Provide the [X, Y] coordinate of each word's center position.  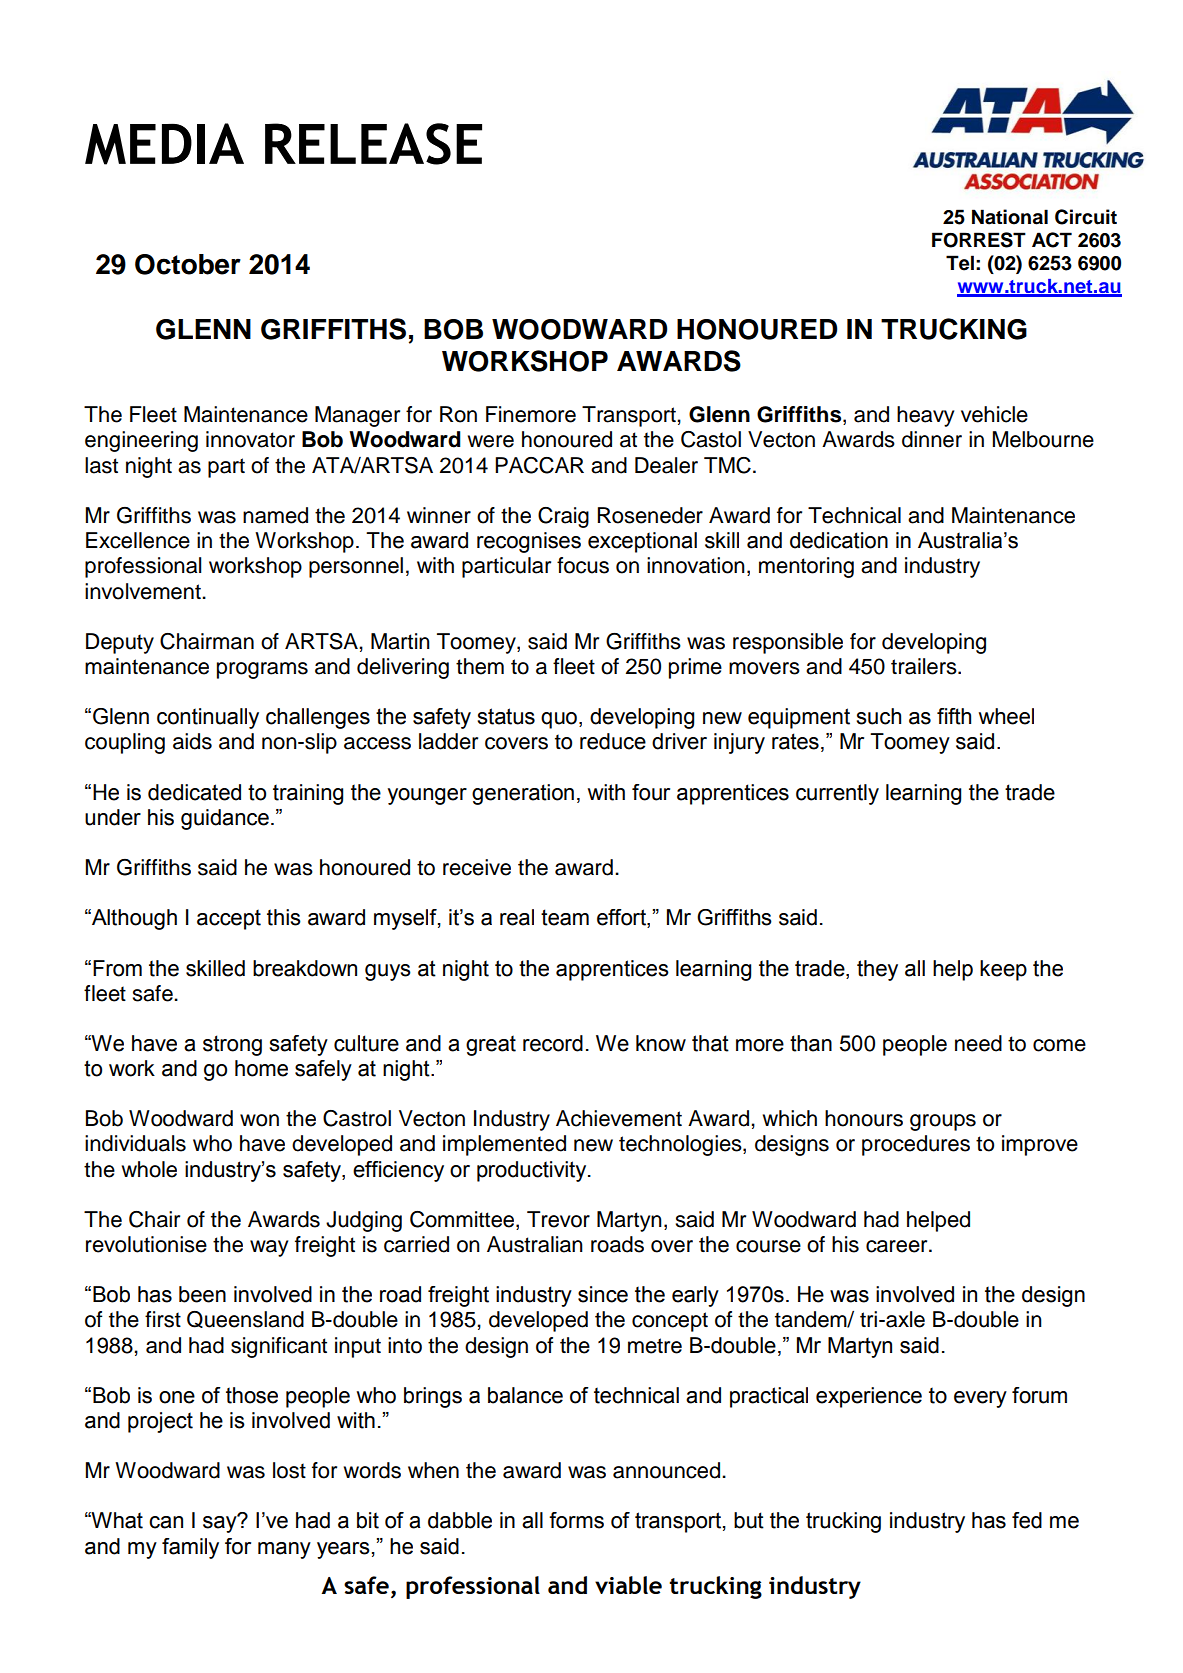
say [221, 1523]
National [1010, 217]
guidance [225, 819]
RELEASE [373, 144]
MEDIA [164, 144]
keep [1003, 970]
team [565, 917]
